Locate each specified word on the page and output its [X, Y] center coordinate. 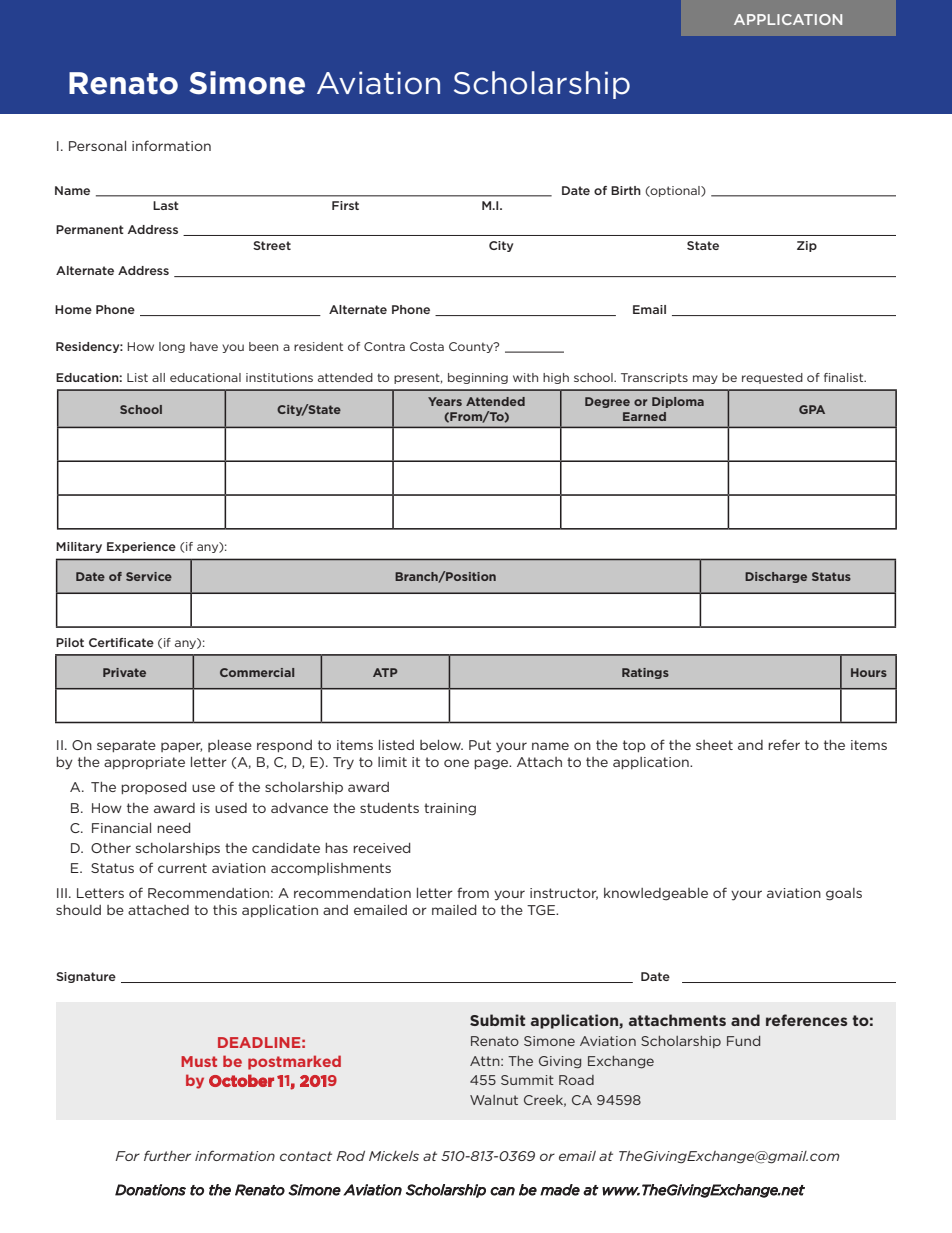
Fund [743, 1041]
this [225, 910]
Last [166, 205]
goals [844, 894]
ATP [385, 672]
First [345, 205]
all [158, 377]
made [560, 1190]
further [167, 1155]
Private [124, 672]
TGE [542, 910]
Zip [807, 246]
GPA [812, 409]
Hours [869, 672]
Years [445, 401]
